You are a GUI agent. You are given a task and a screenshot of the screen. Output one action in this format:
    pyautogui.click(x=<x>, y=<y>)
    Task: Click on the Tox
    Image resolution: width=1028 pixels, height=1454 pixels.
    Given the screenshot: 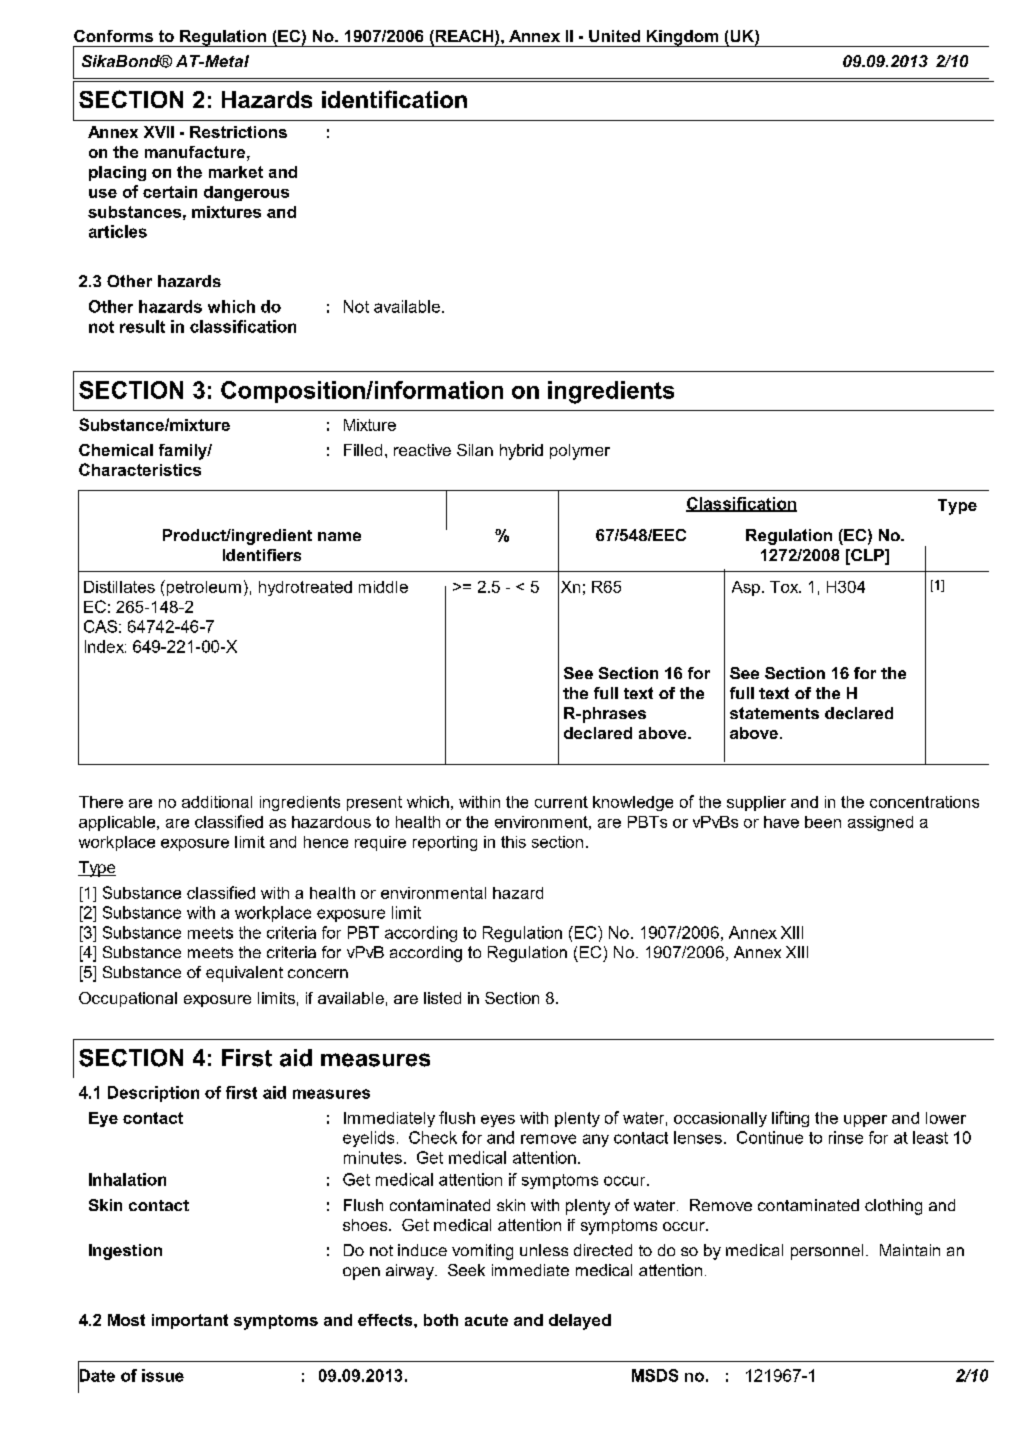 What is the action you would take?
    pyautogui.click(x=785, y=587)
